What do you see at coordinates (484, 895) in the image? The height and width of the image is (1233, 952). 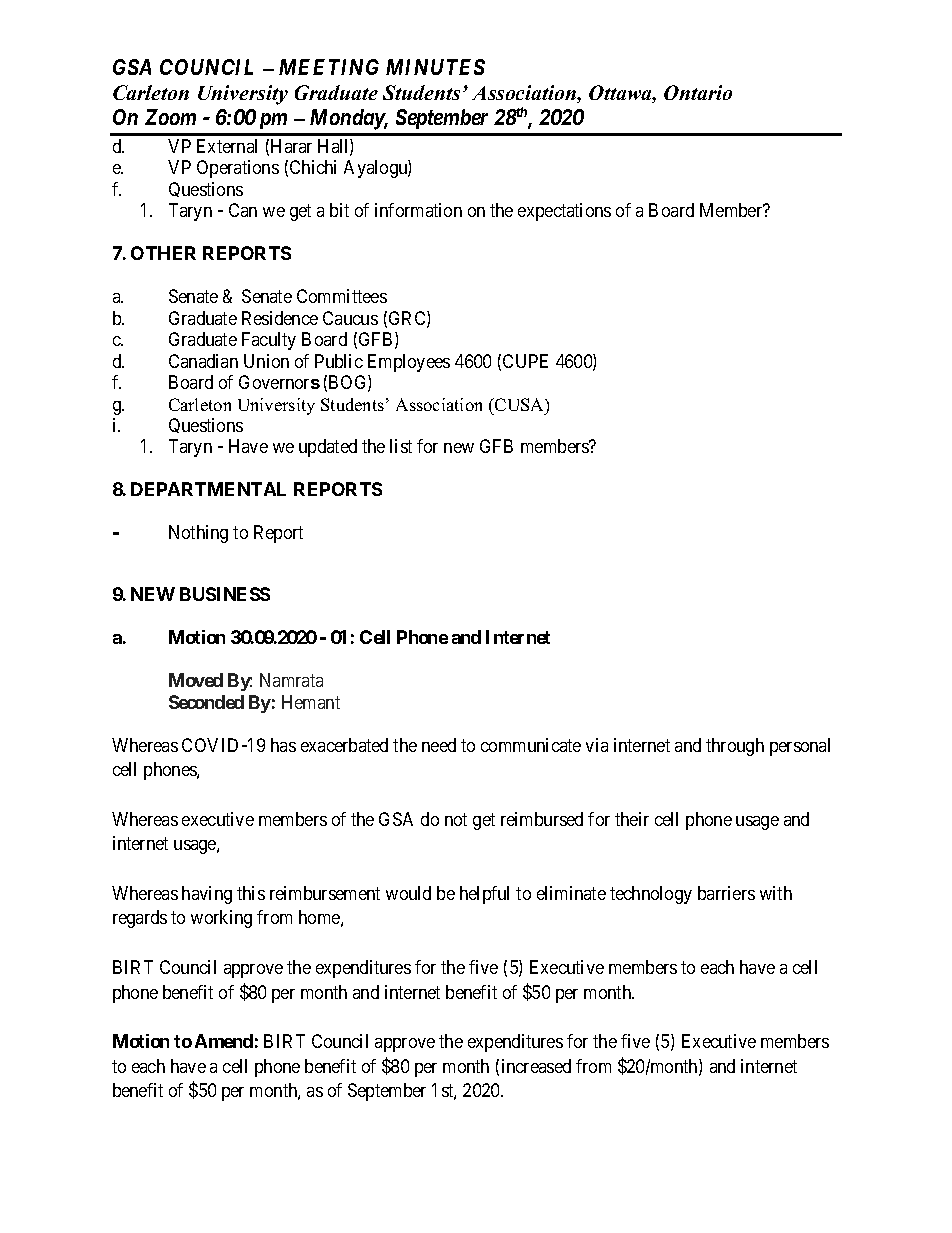 I see `helpful` at bounding box center [484, 895].
